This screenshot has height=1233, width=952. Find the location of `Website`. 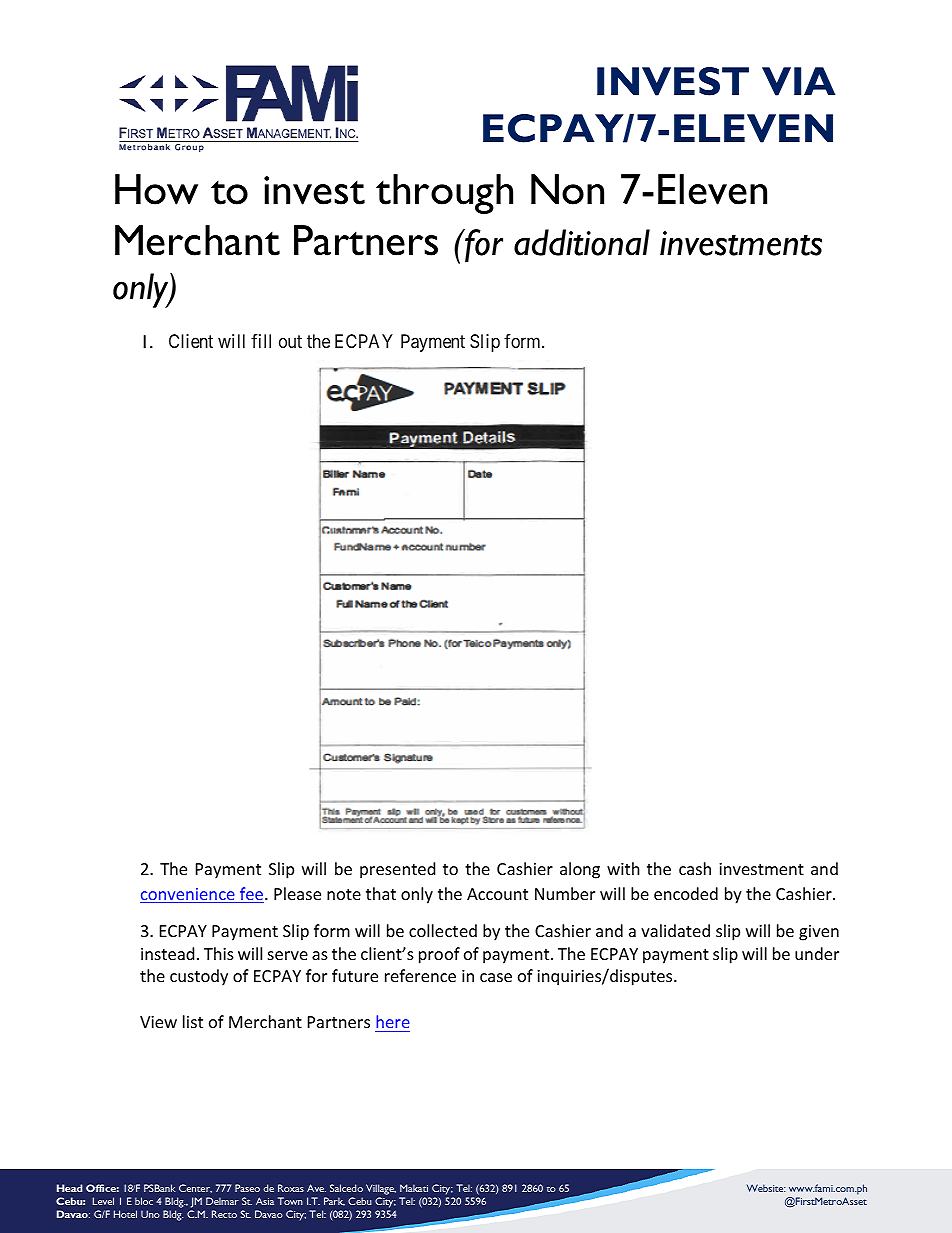

Website is located at coordinates (766, 1188).
